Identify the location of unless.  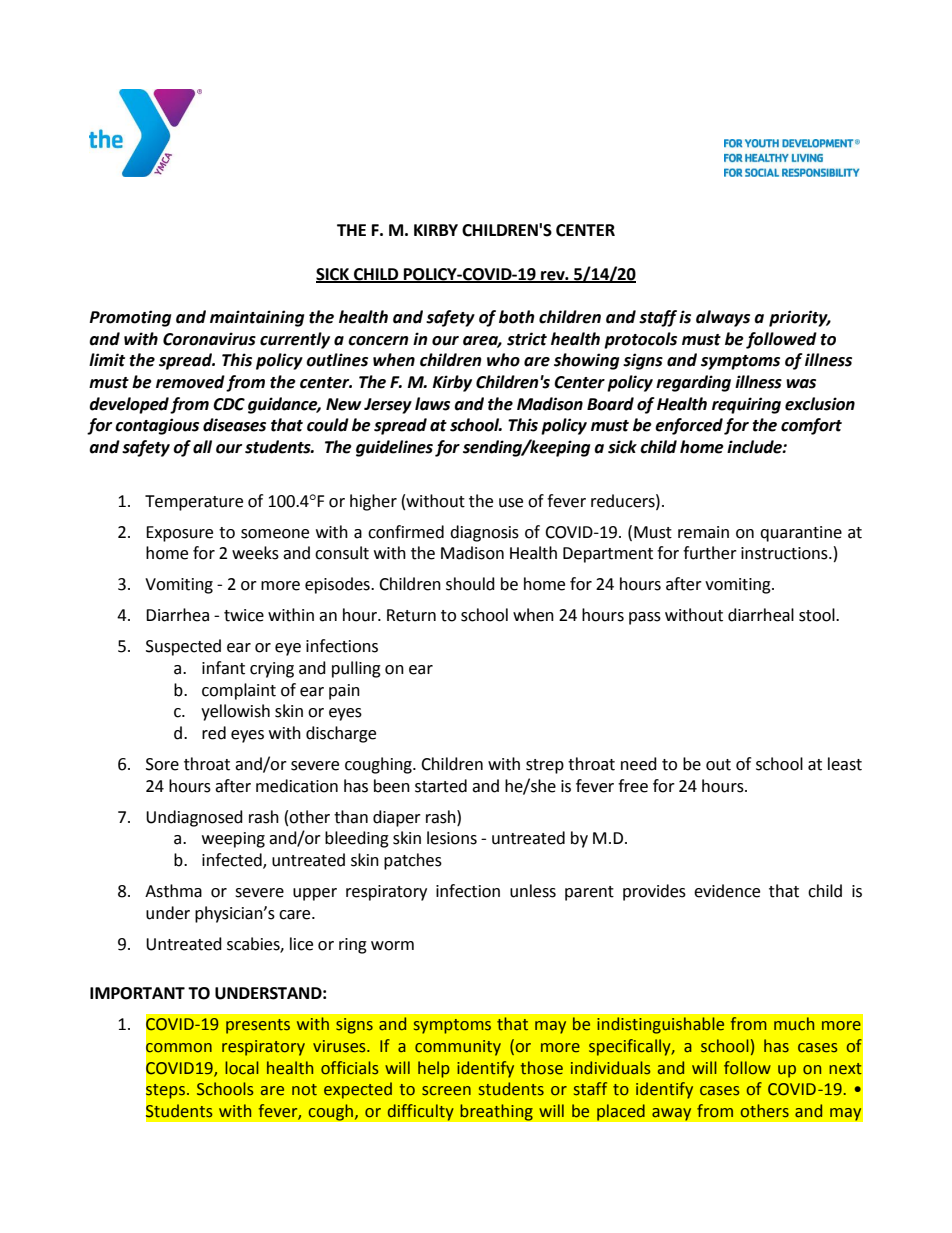
(533, 891).
